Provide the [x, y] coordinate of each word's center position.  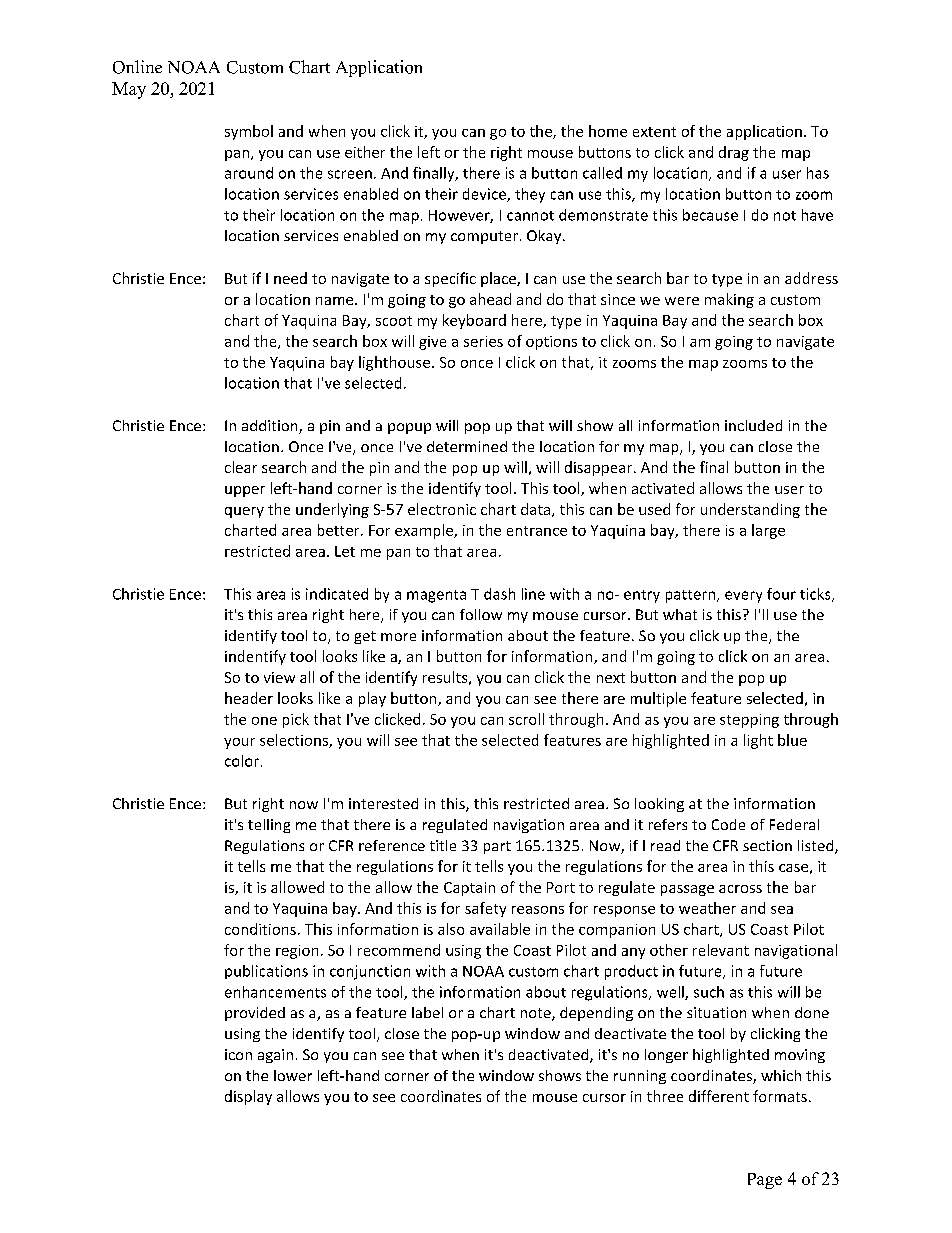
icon [238, 1054]
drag [734, 153]
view [279, 677]
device [485, 195]
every [743, 597]
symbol [249, 132]
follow [481, 614]
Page [765, 1181]
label [427, 1012]
